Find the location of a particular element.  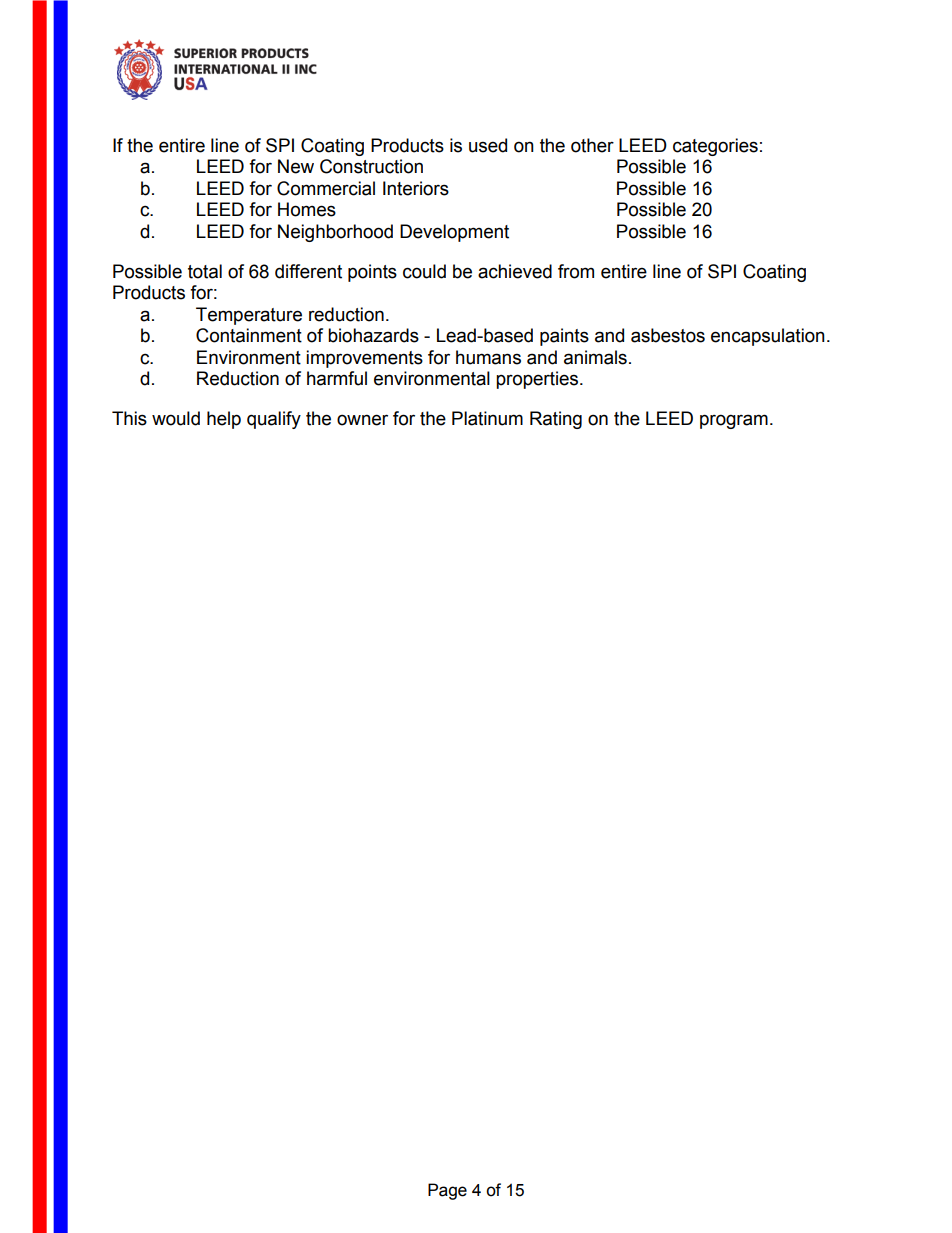

qualify is located at coordinates (274, 420).
